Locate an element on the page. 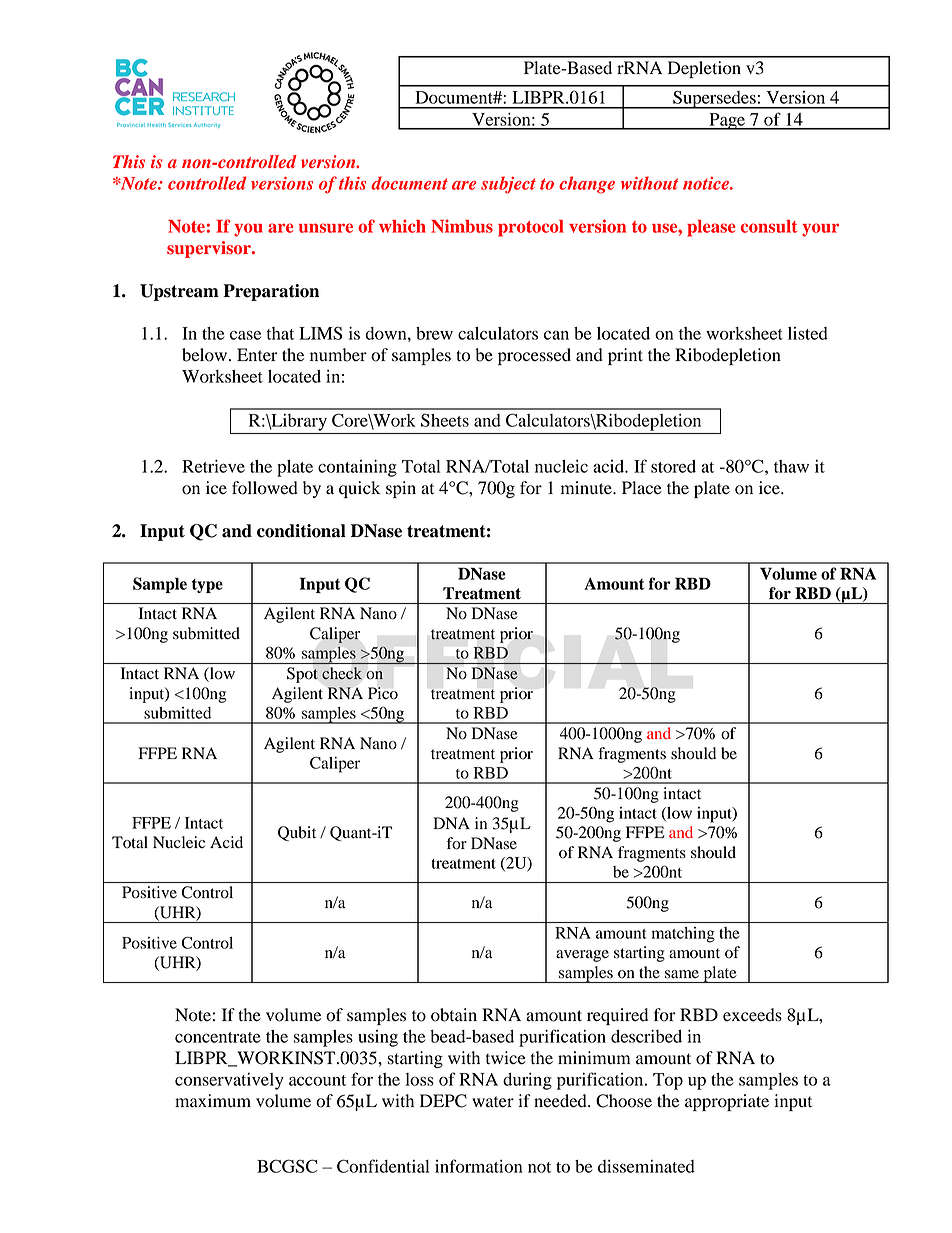 The width and height of the image is (952, 1233). minute is located at coordinates (587, 488).
